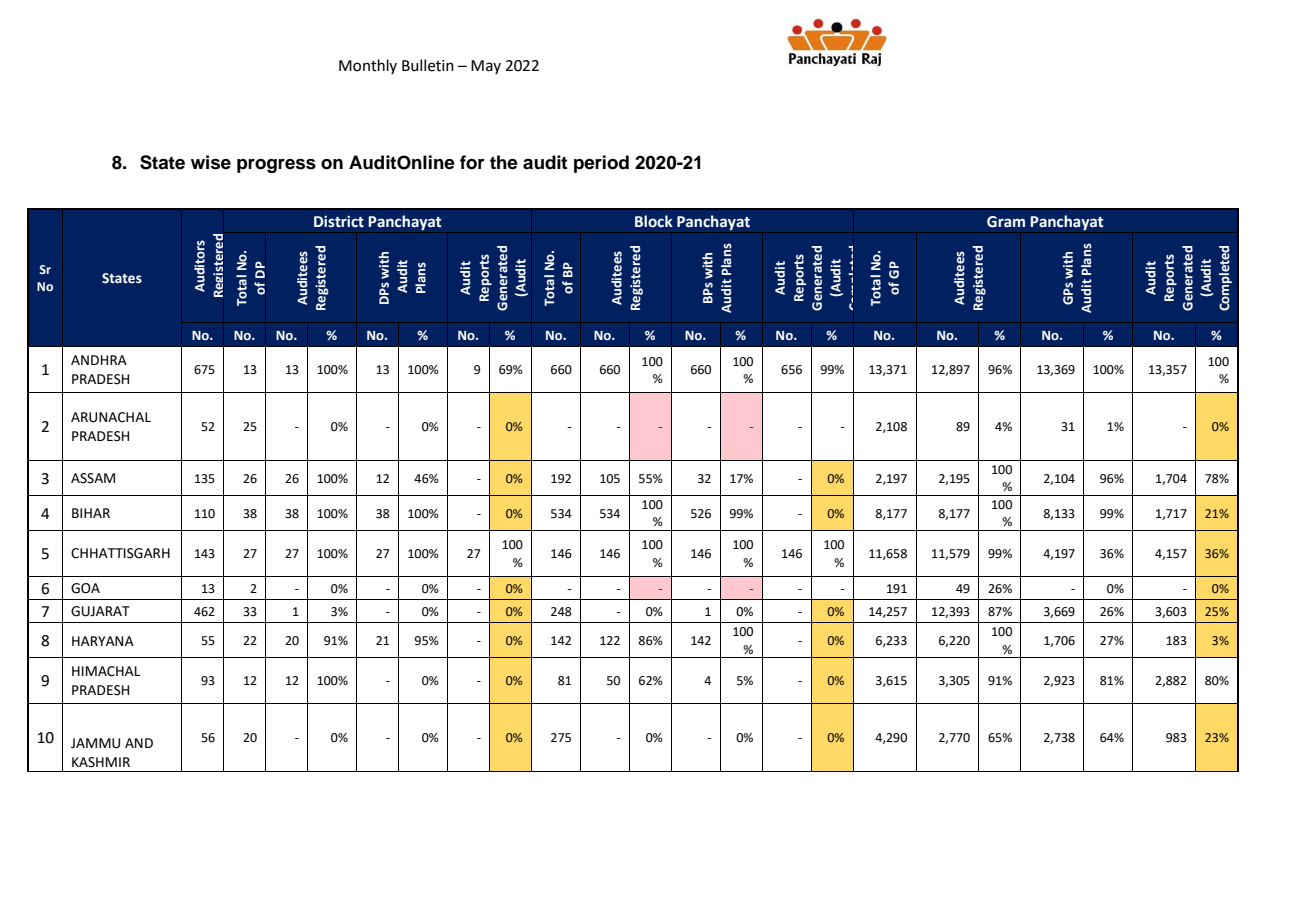 The height and width of the page is (924, 1308). Describe the element at coordinates (601, 164) in the page. I see `period` at that location.
